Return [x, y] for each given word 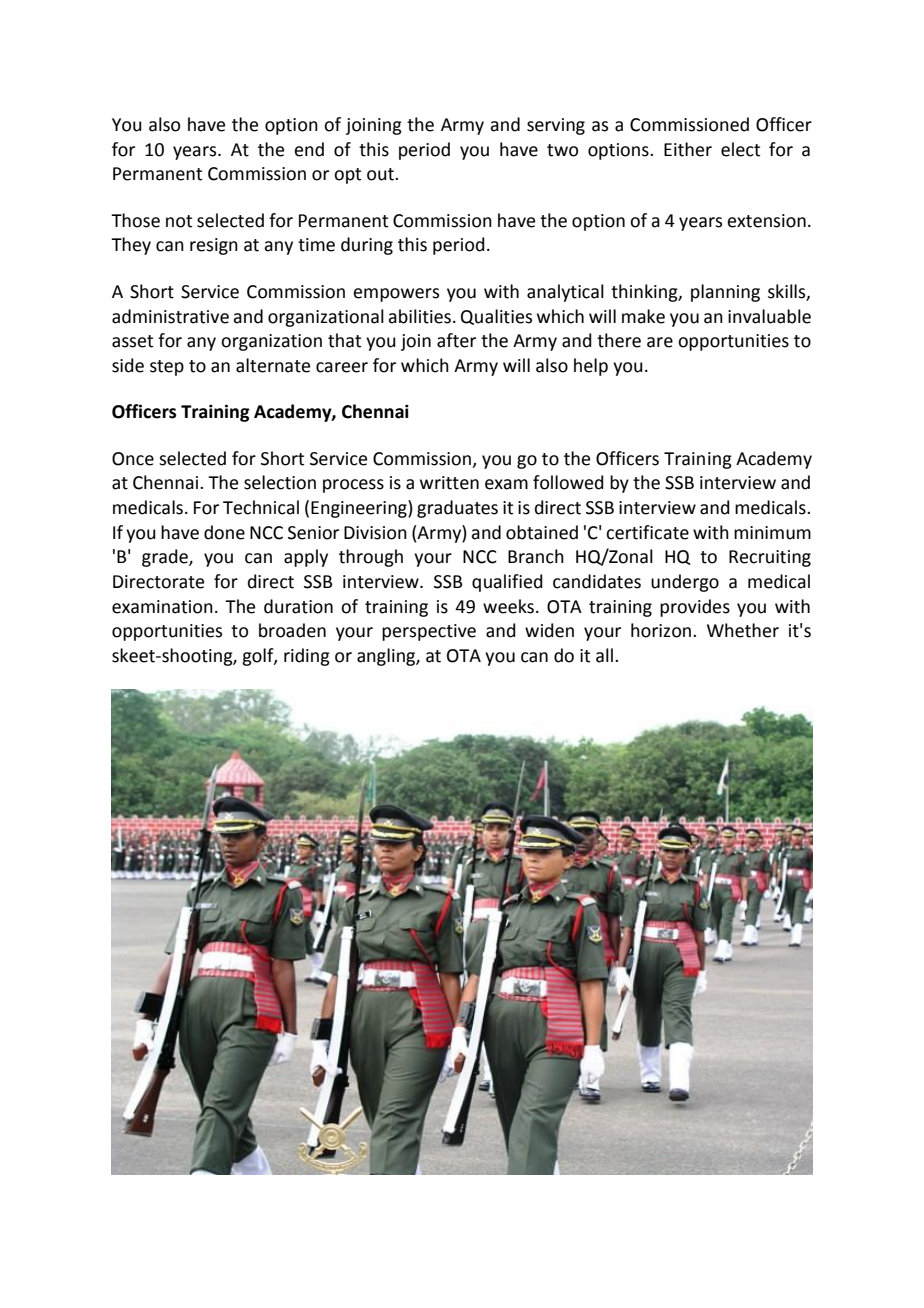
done [224, 532]
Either [688, 149]
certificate [647, 532]
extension [766, 221]
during [367, 246]
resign [214, 246]
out [381, 174]
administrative [170, 316]
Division [375, 533]
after [456, 340]
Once [133, 459]
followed [568, 482]
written [449, 483]
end [309, 149]
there [619, 340]
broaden [292, 630]
